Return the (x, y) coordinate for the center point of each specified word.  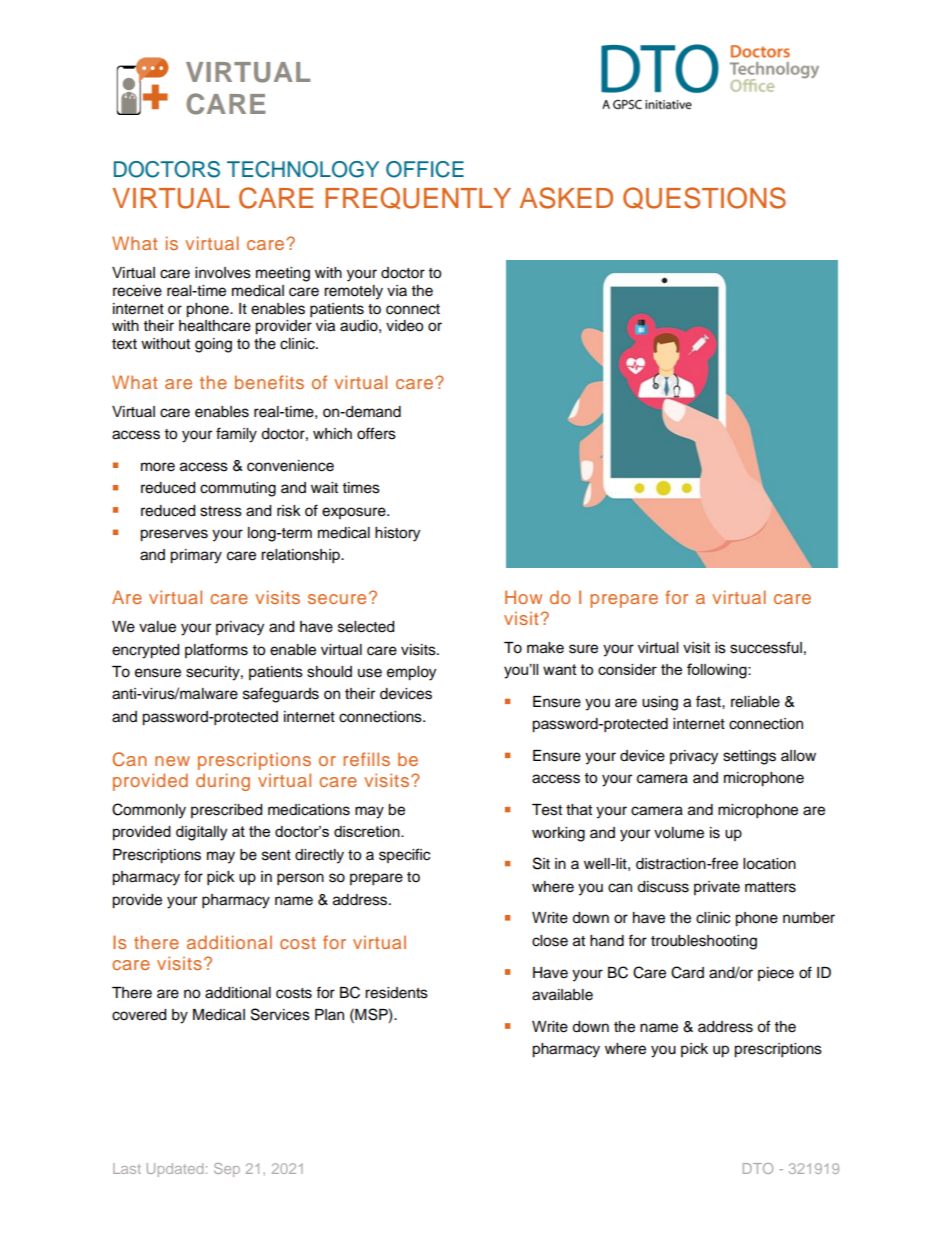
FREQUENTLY (418, 198)
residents (396, 993)
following (718, 671)
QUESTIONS (704, 198)
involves (223, 273)
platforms (216, 650)
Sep (227, 1170)
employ (411, 673)
